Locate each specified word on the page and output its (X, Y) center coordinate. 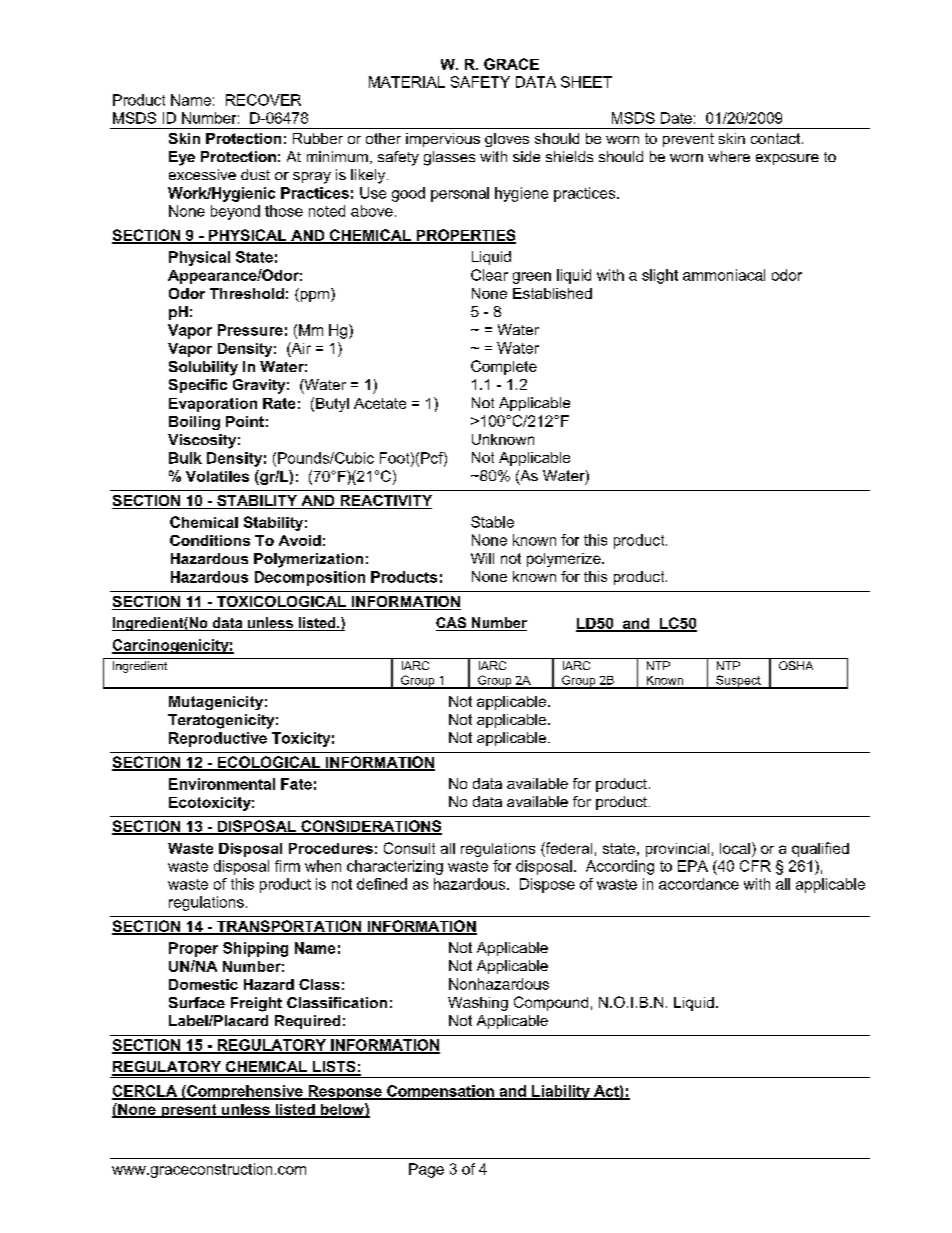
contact (777, 138)
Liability (561, 1092)
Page (426, 1170)
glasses (449, 158)
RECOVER (263, 100)
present (189, 1111)
